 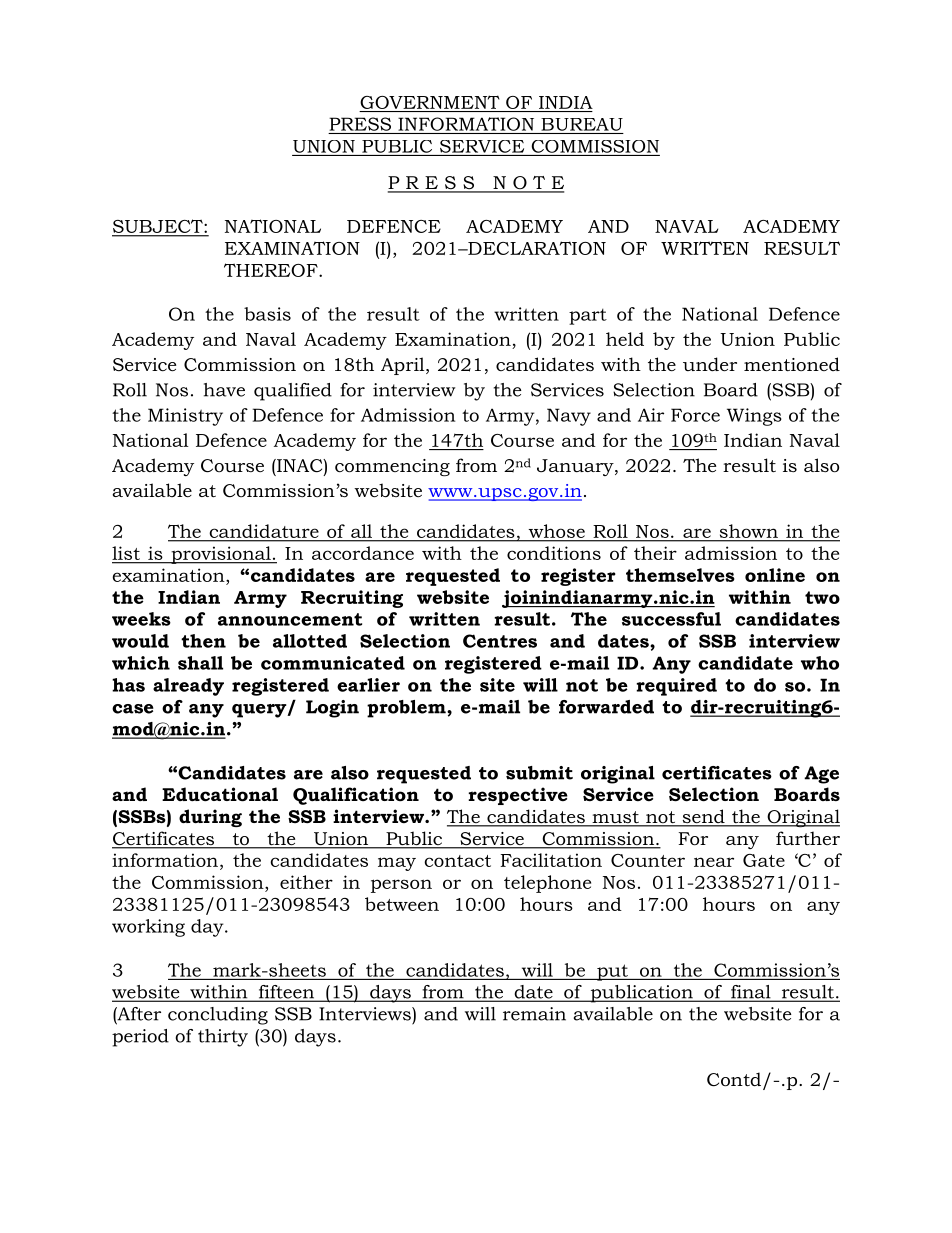 What do you see at coordinates (569, 417) in the screenshot?
I see `Navy` at bounding box center [569, 417].
